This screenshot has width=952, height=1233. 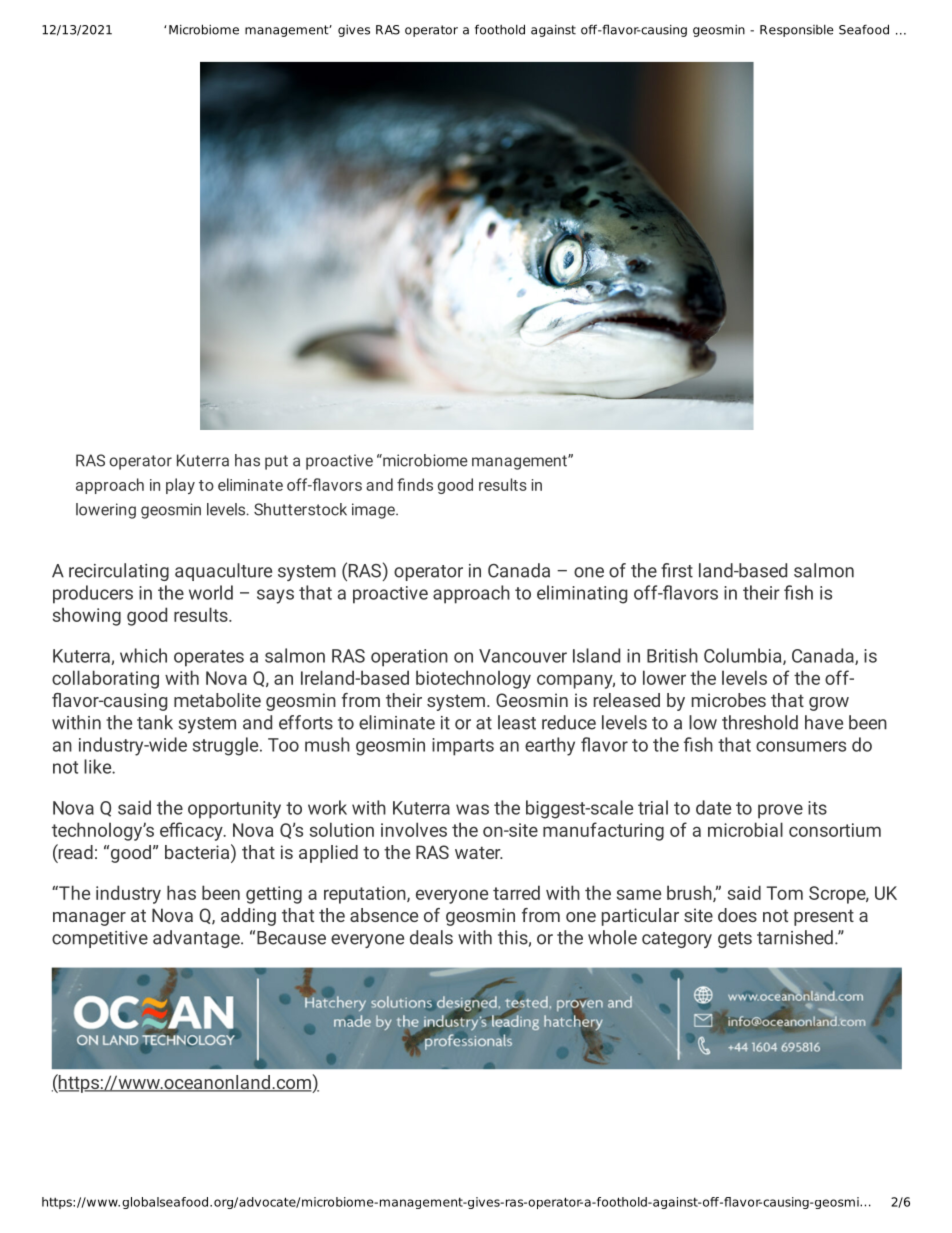 I want to click on Responsible, so click(x=797, y=31).
